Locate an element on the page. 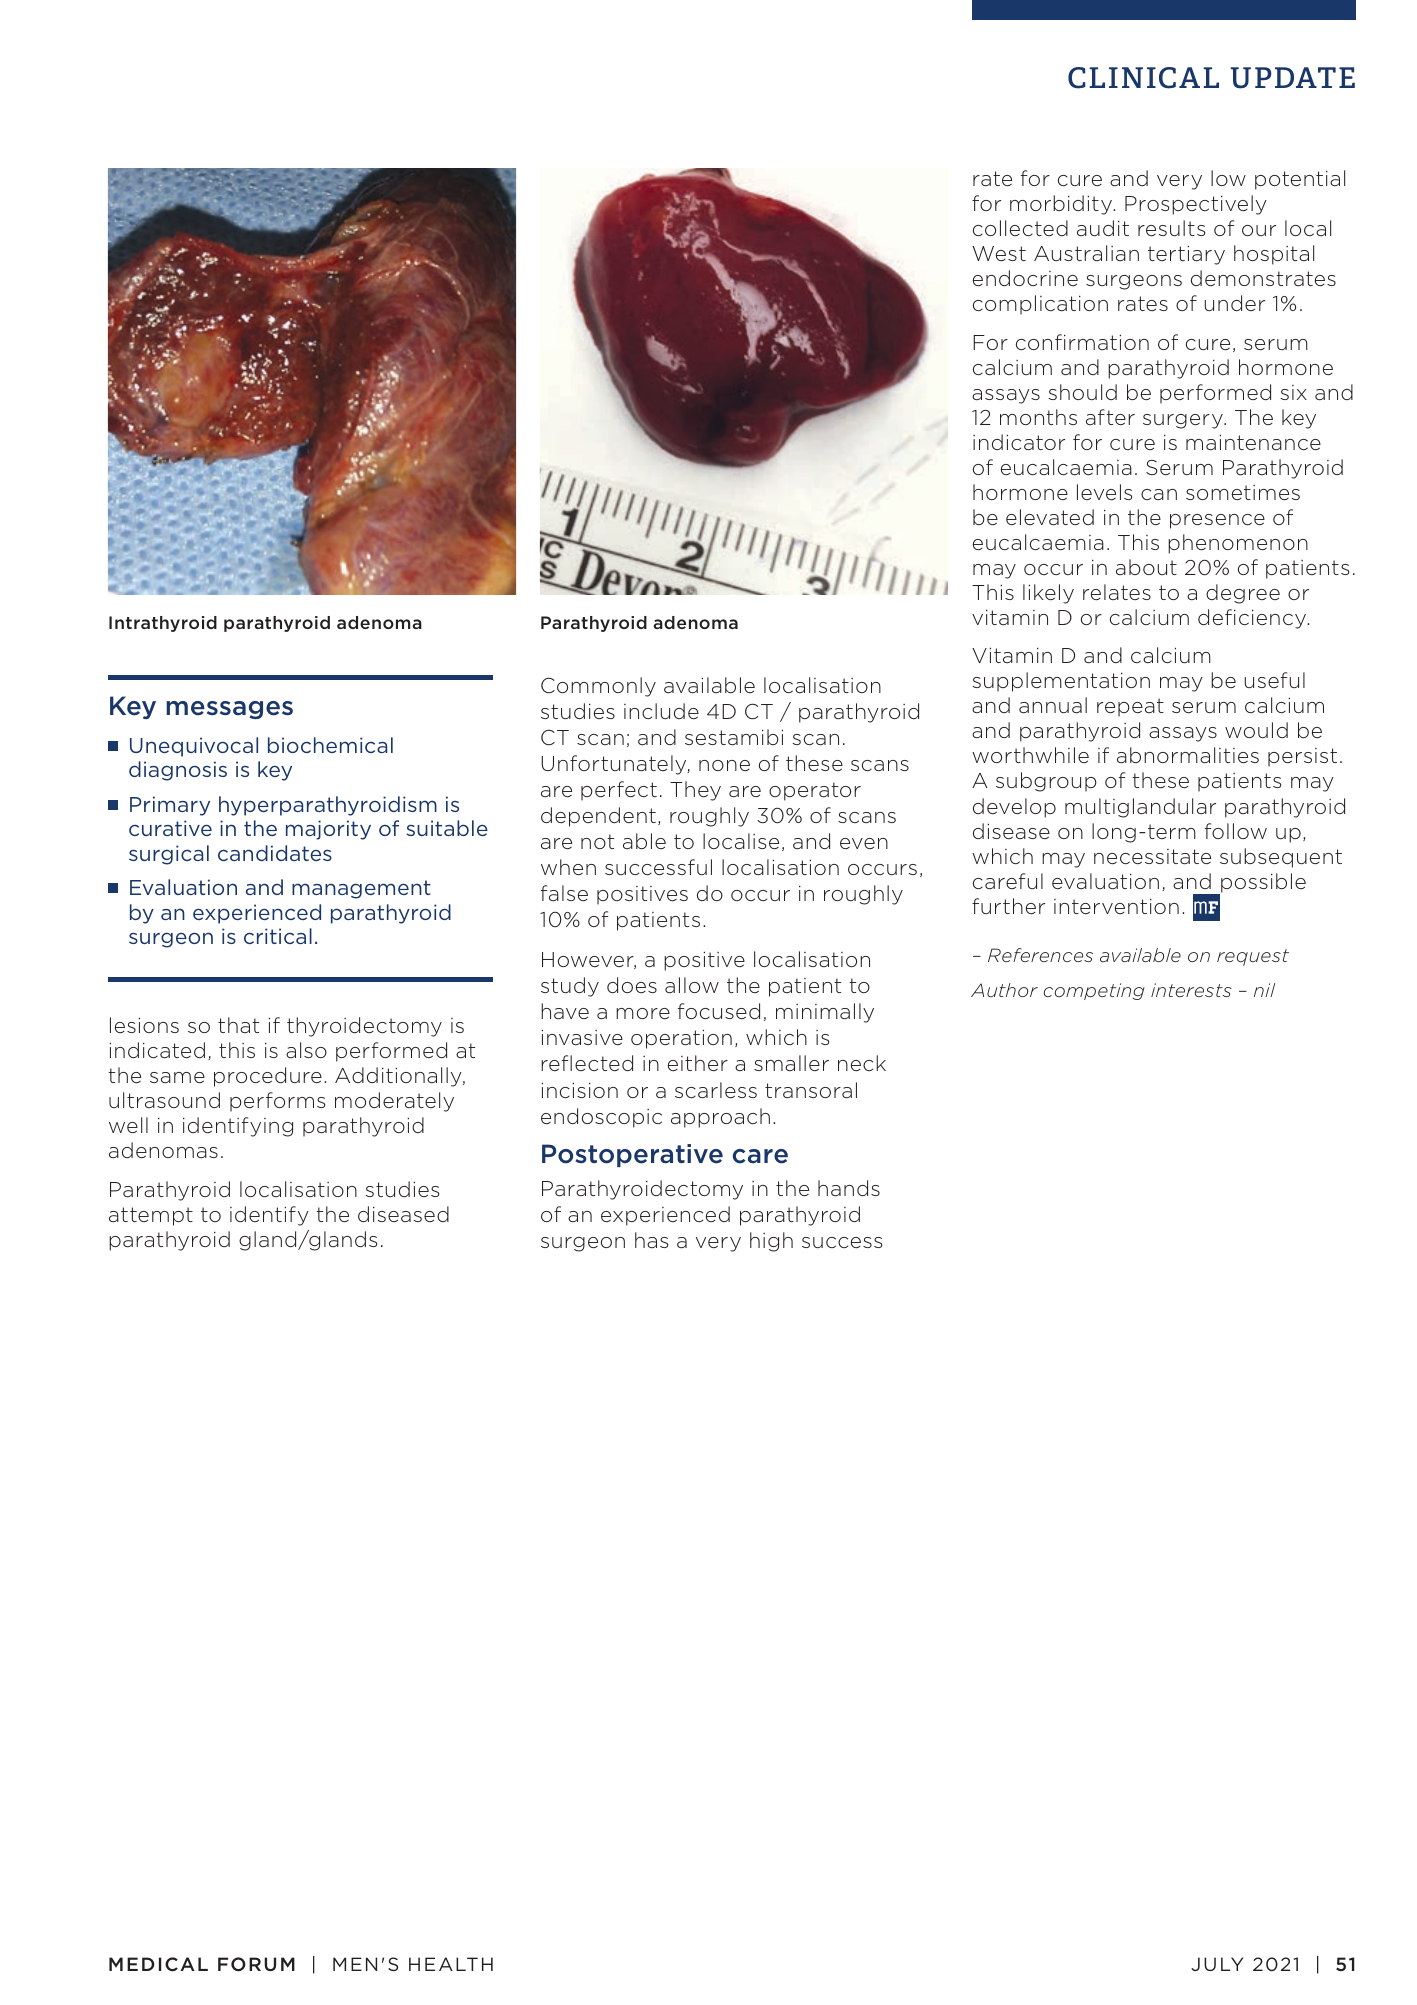  West is located at coordinates (999, 253).
